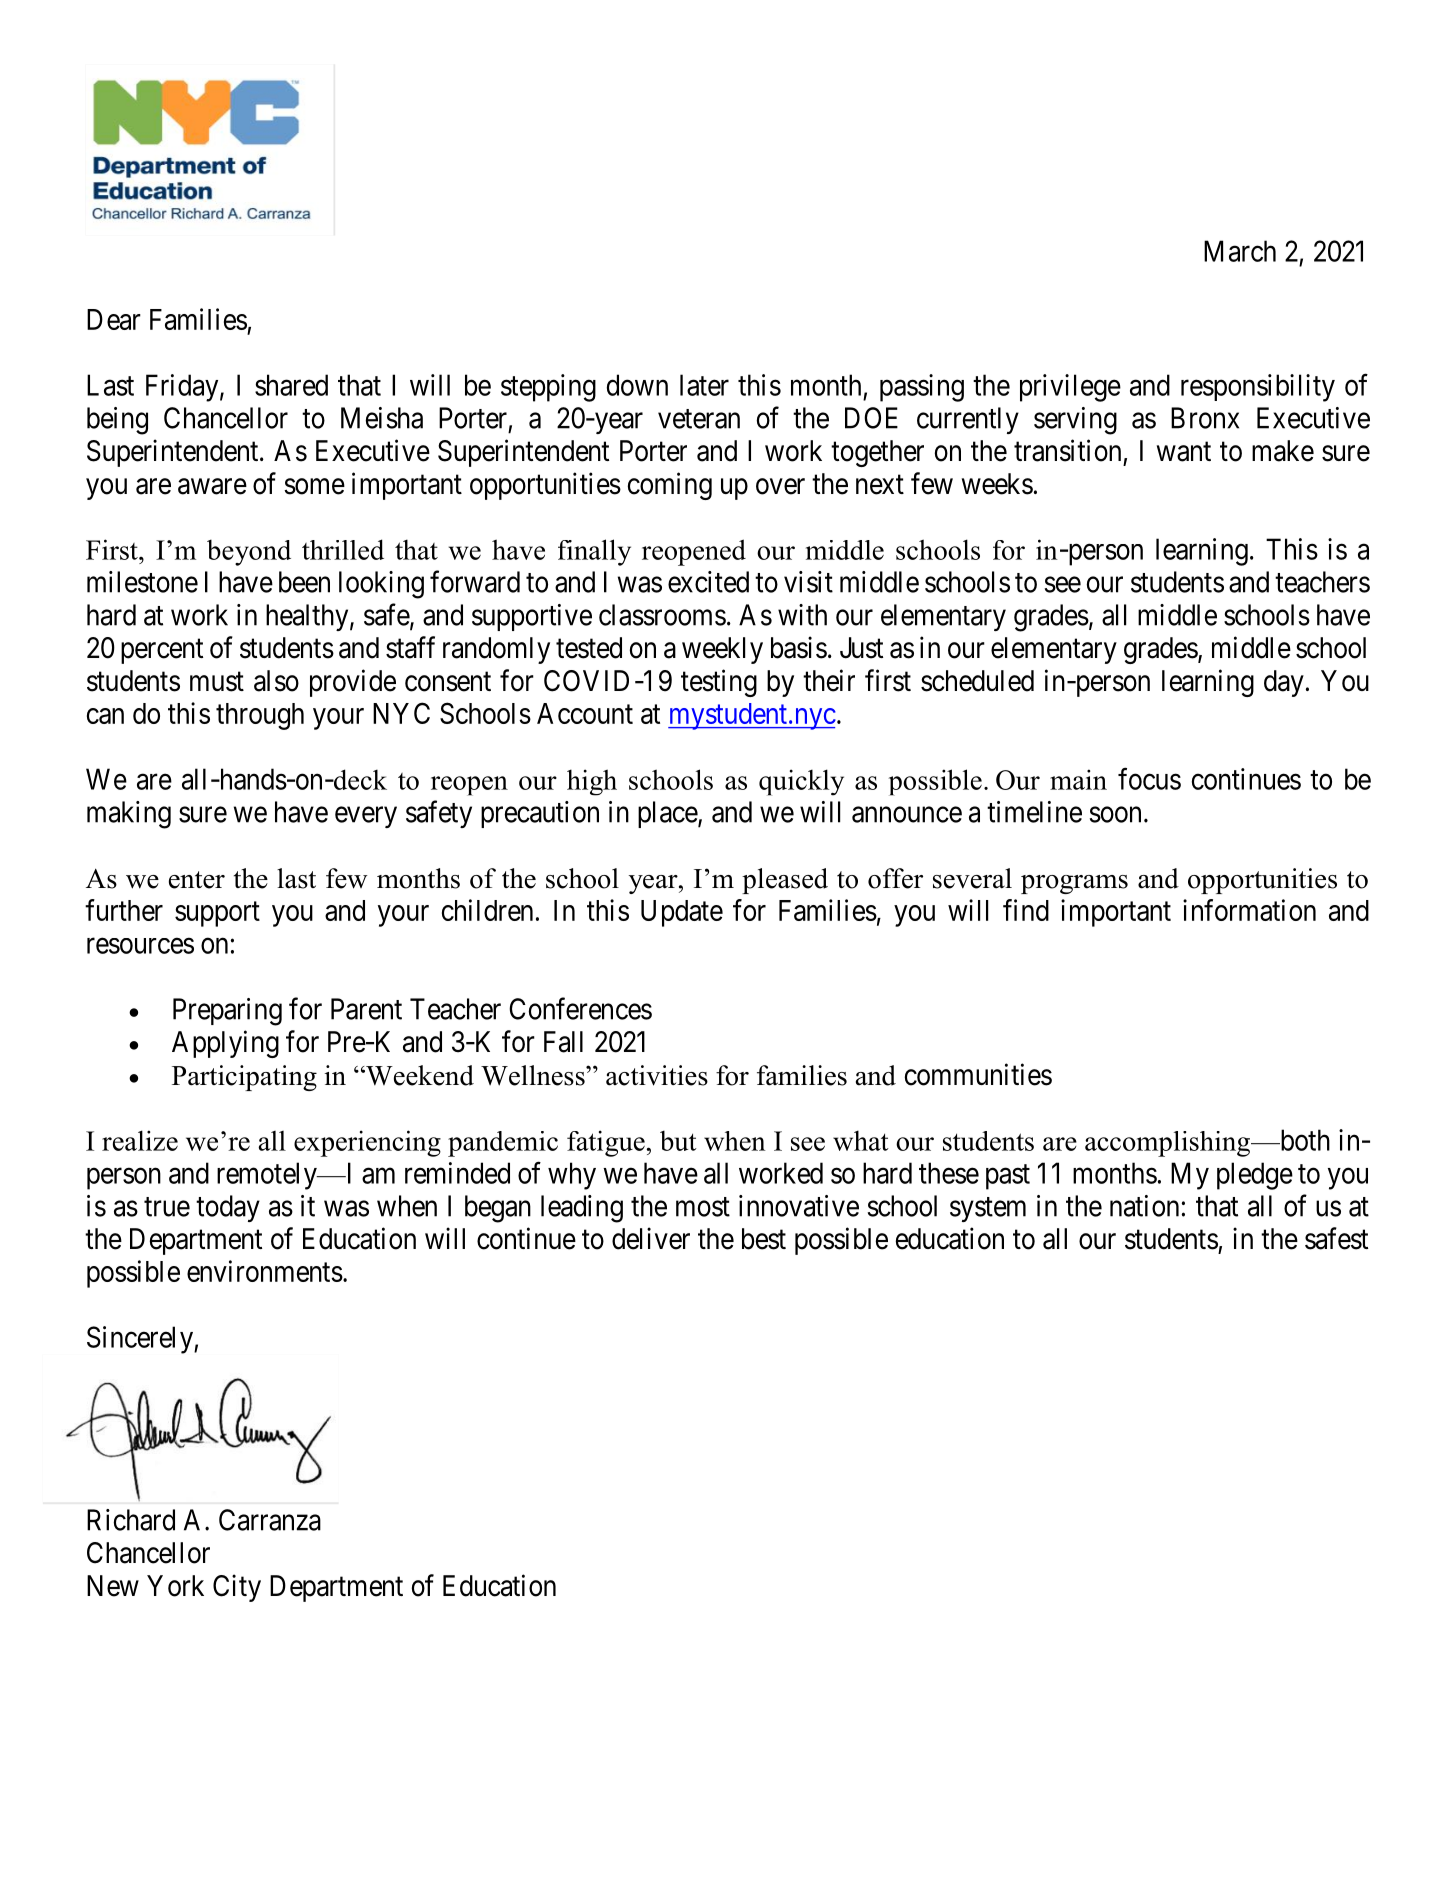 This image has width=1455, height=1884. I want to click on nation, so click(1144, 1206).
